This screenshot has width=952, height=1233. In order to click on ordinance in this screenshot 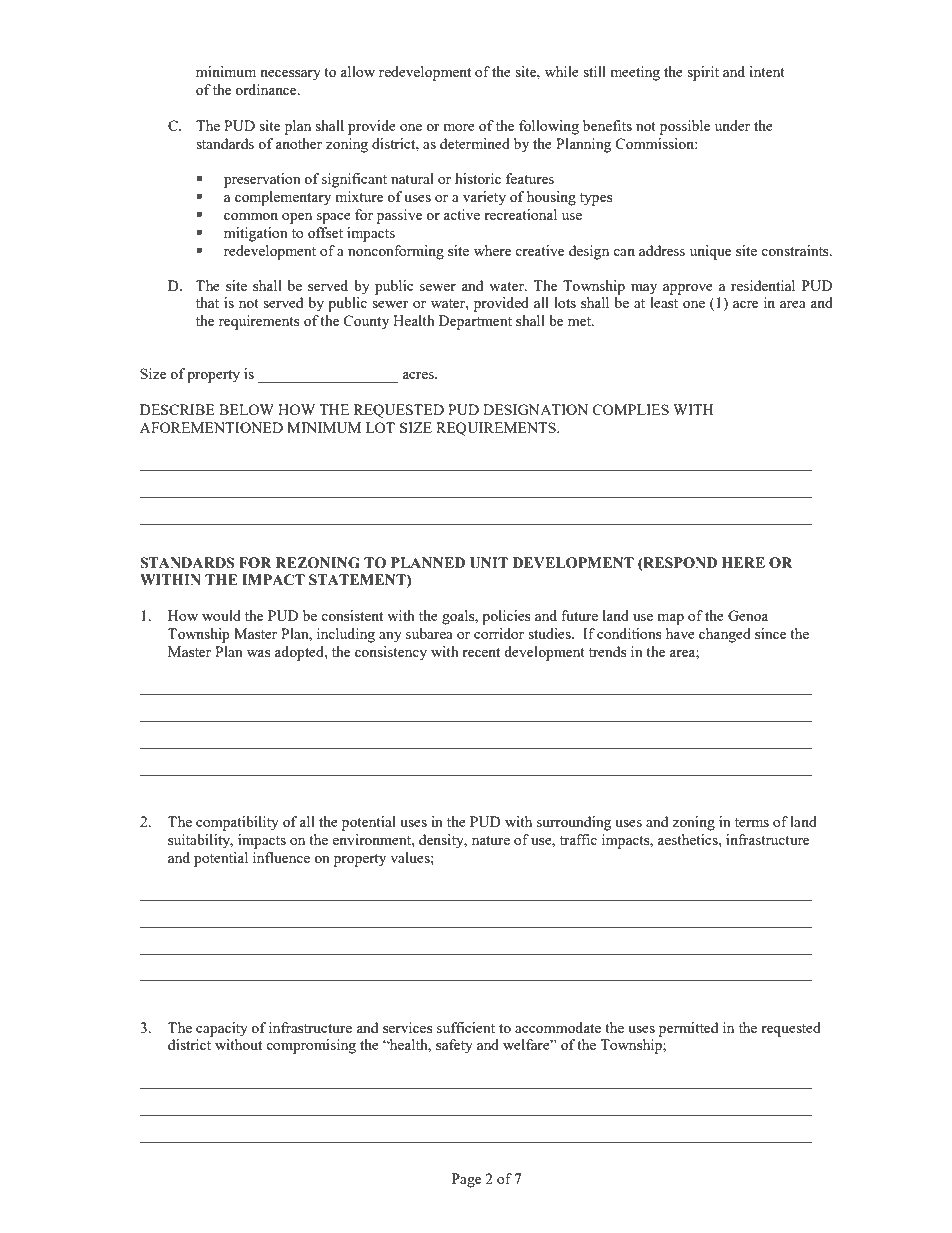, I will do `click(267, 89)`.
